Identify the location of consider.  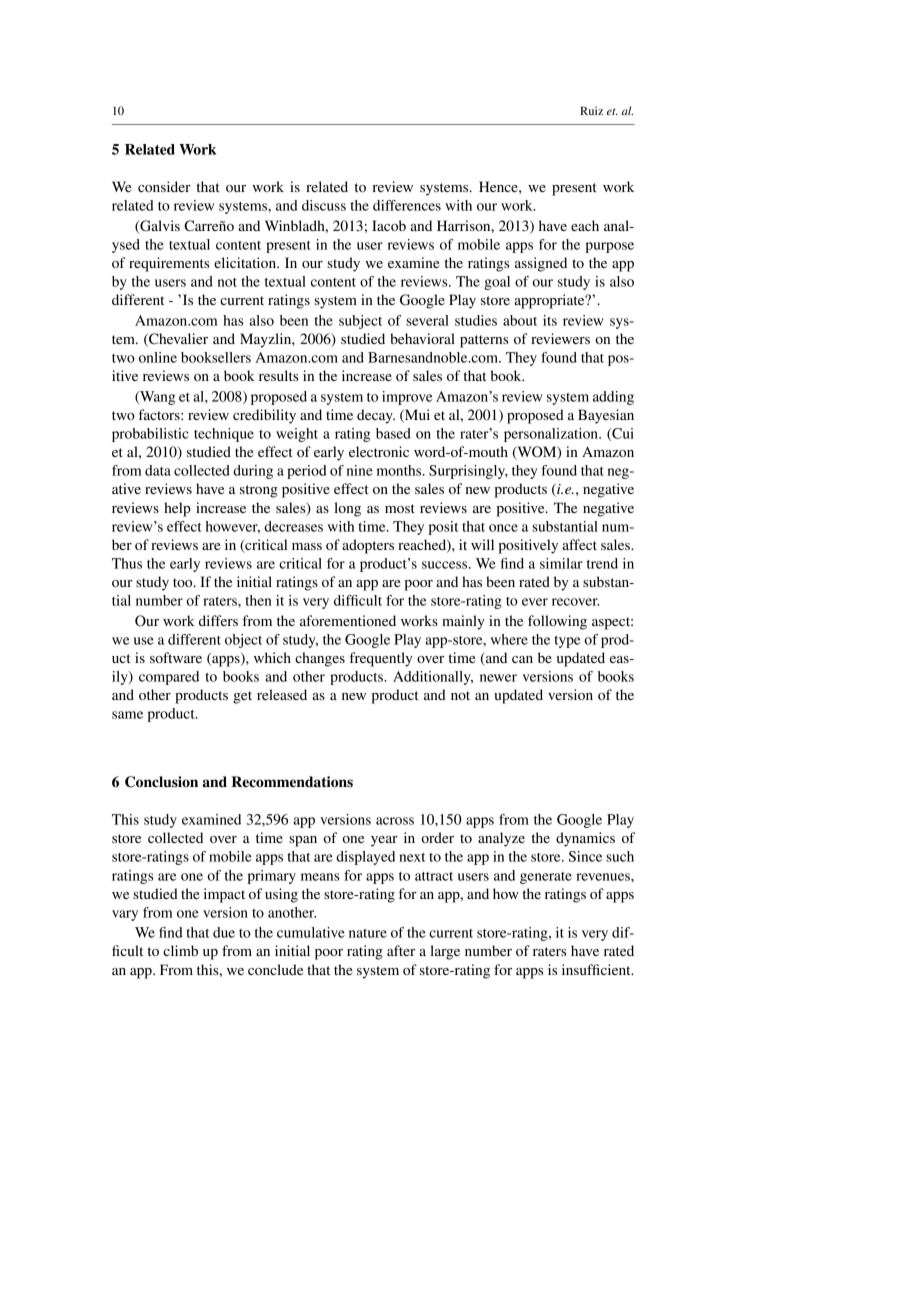
(164, 186).
